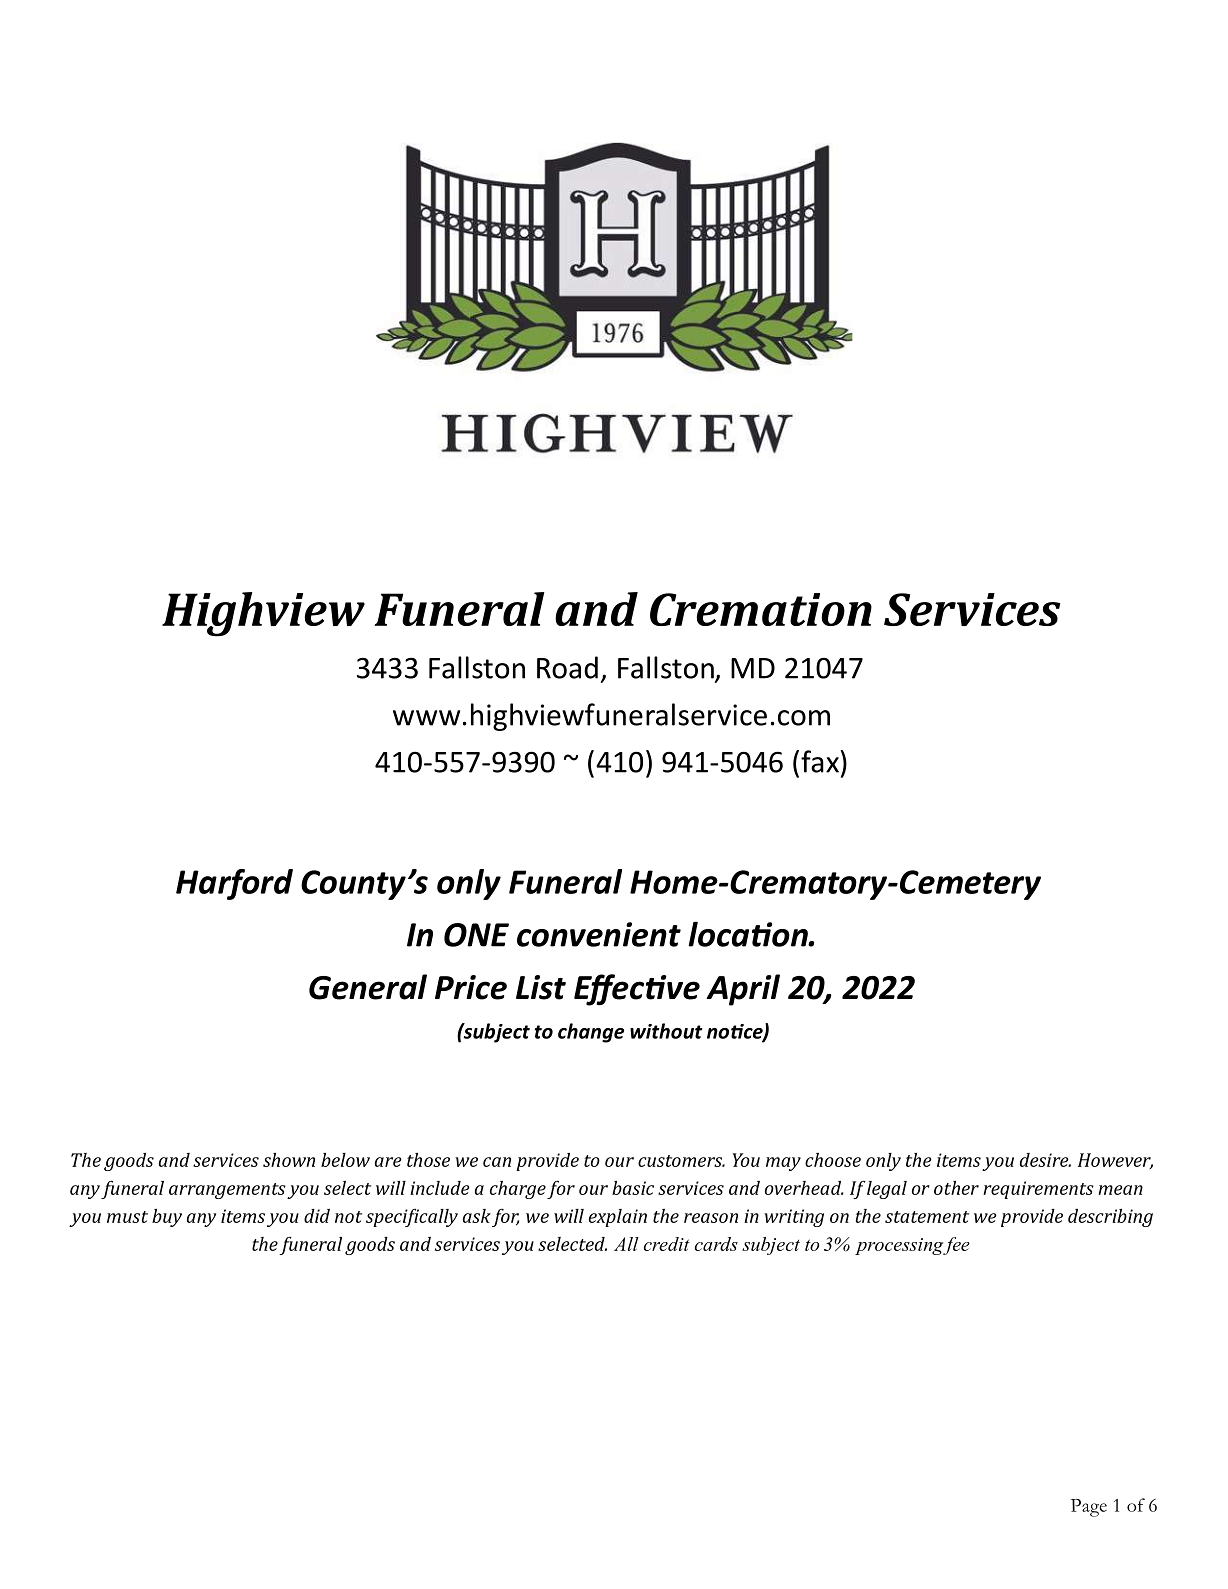  I want to click on fax, so click(821, 761).
